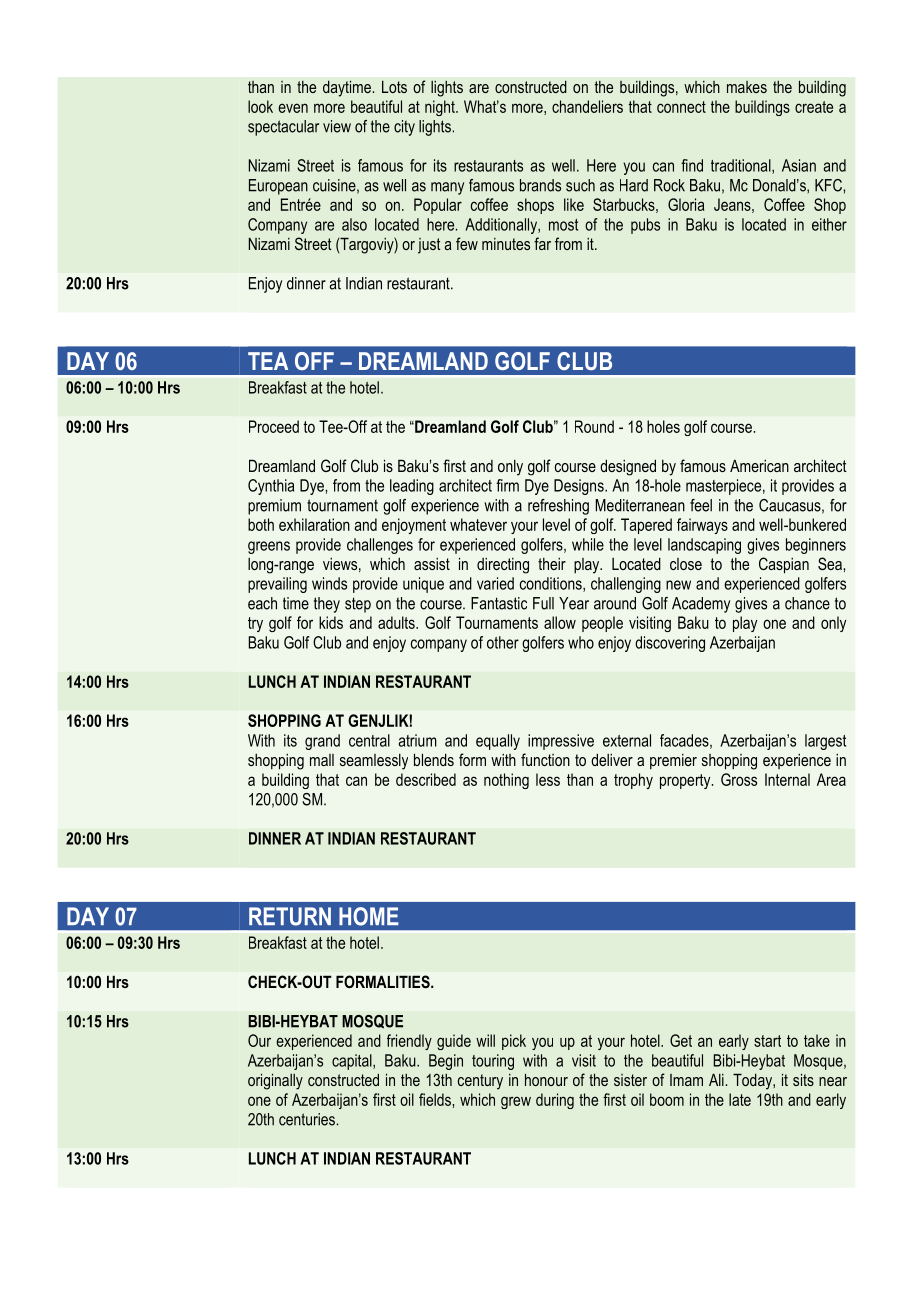 The height and width of the screenshot is (1308, 924). What do you see at coordinates (759, 465) in the screenshot?
I see `American` at bounding box center [759, 465].
